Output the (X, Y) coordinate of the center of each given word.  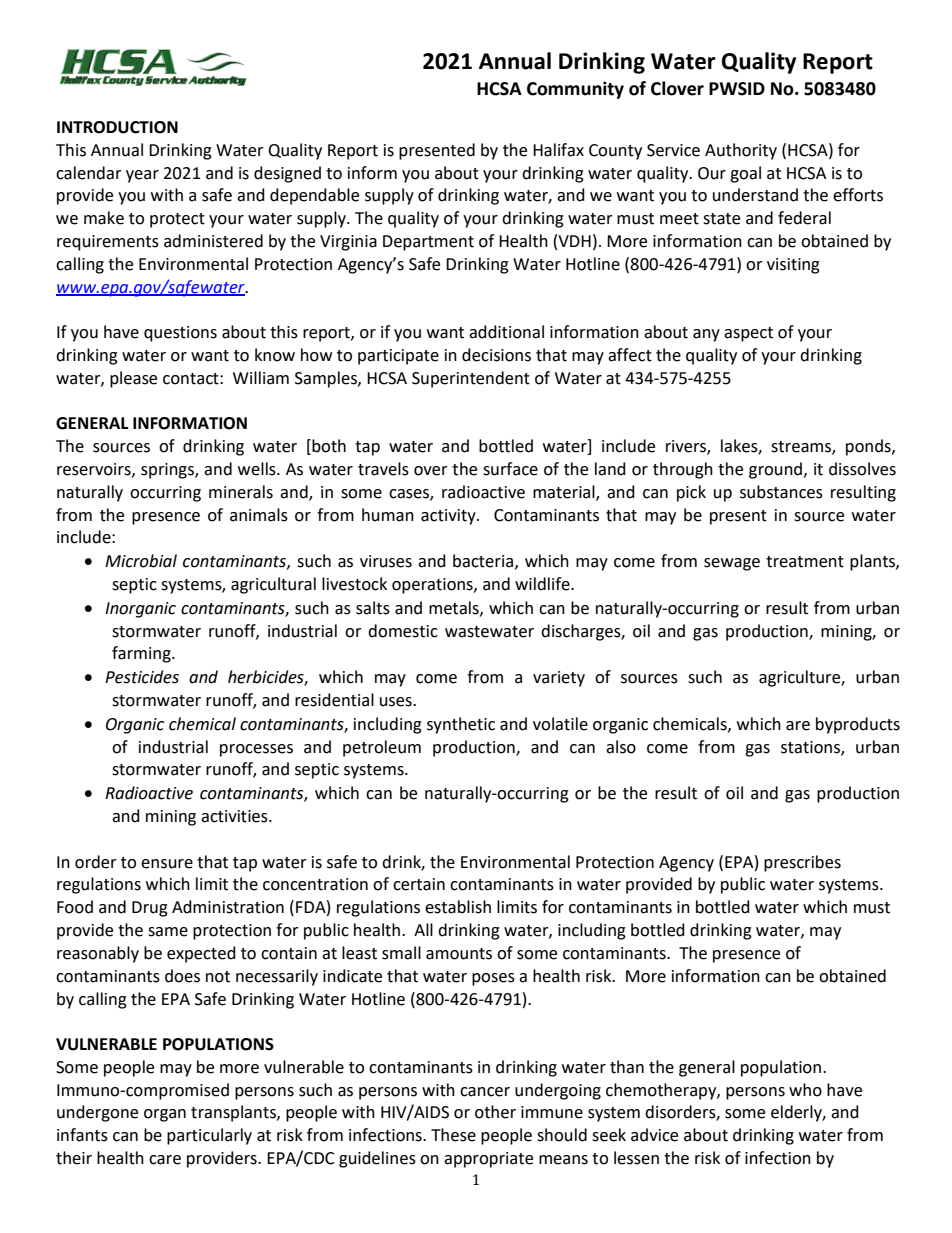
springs (168, 471)
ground (775, 470)
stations (811, 748)
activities (235, 816)
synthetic (461, 725)
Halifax (558, 150)
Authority (741, 151)
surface (510, 469)
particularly (209, 1136)
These (453, 1135)
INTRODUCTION (117, 127)
